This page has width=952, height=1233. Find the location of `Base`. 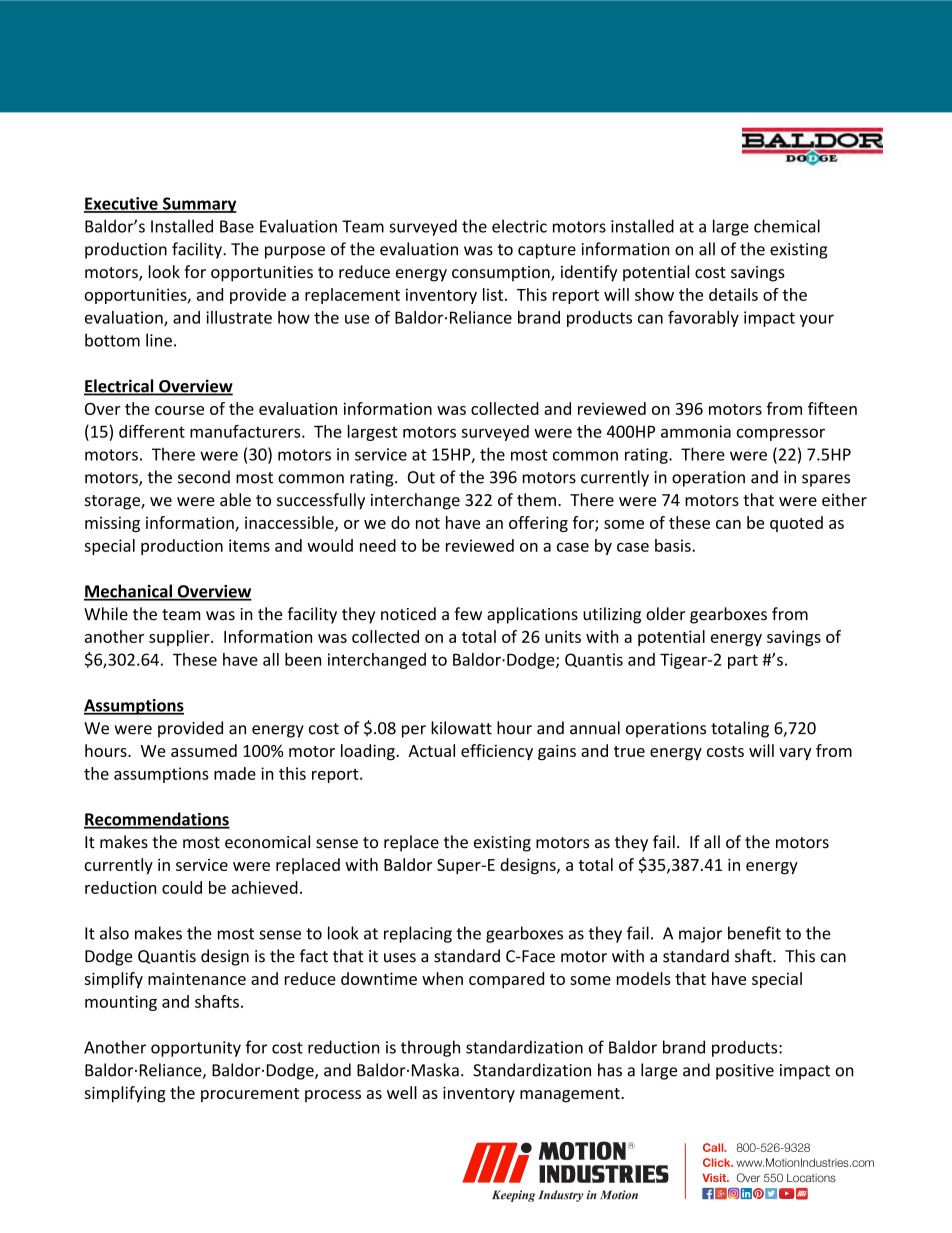

Base is located at coordinates (237, 226).
